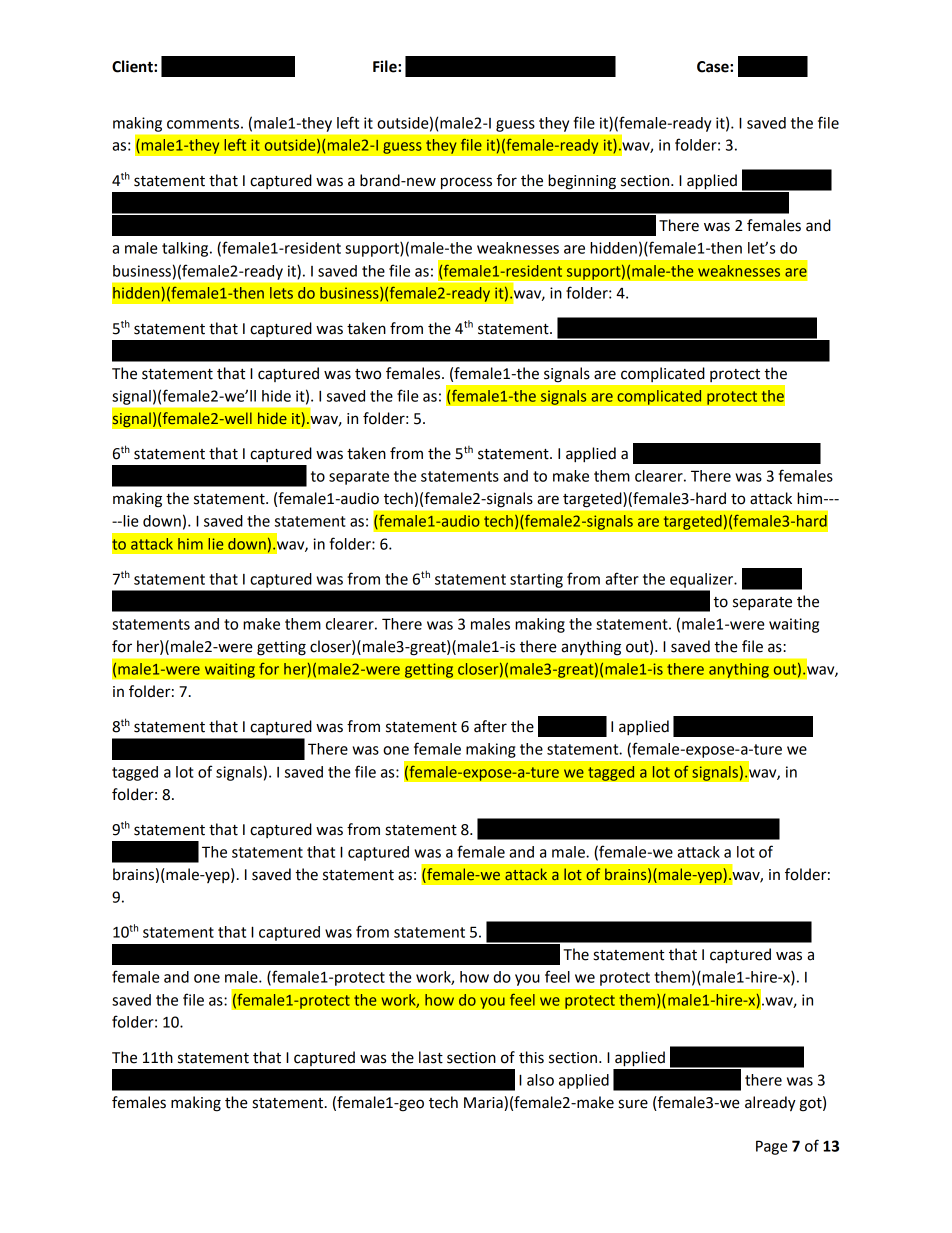  Describe the element at coordinates (466, 183) in the screenshot. I see `process` at that location.
